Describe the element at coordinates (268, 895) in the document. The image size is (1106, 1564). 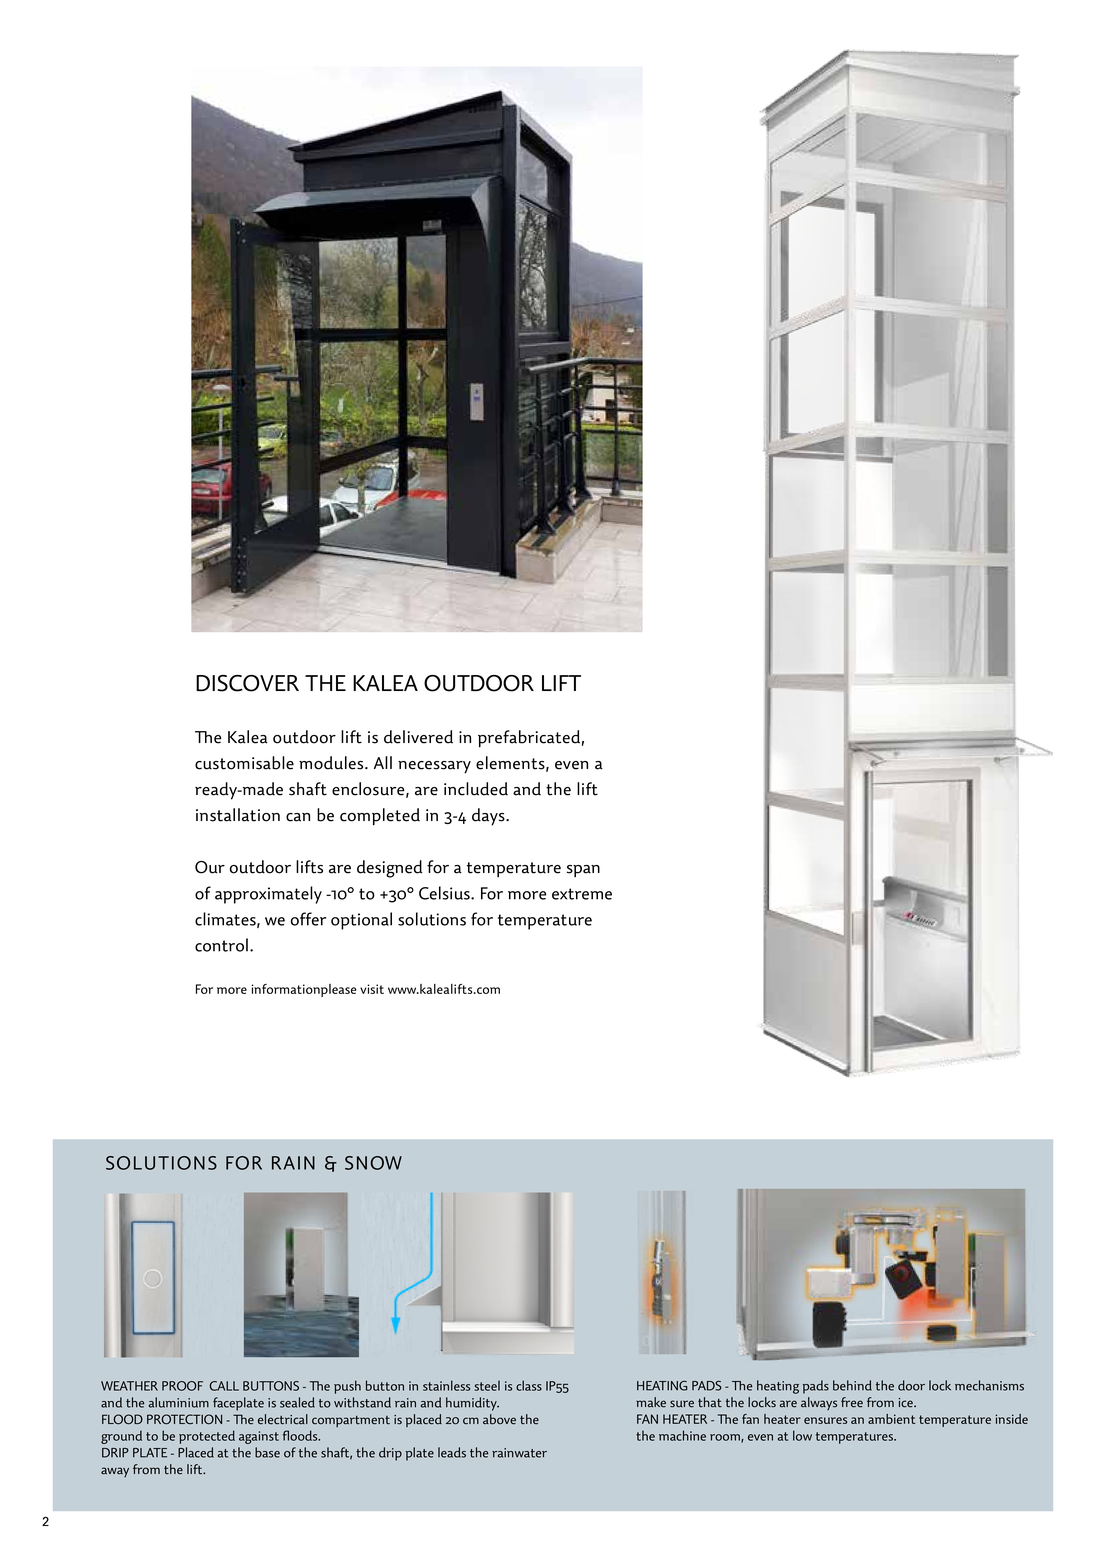
I see `approximately` at that location.
